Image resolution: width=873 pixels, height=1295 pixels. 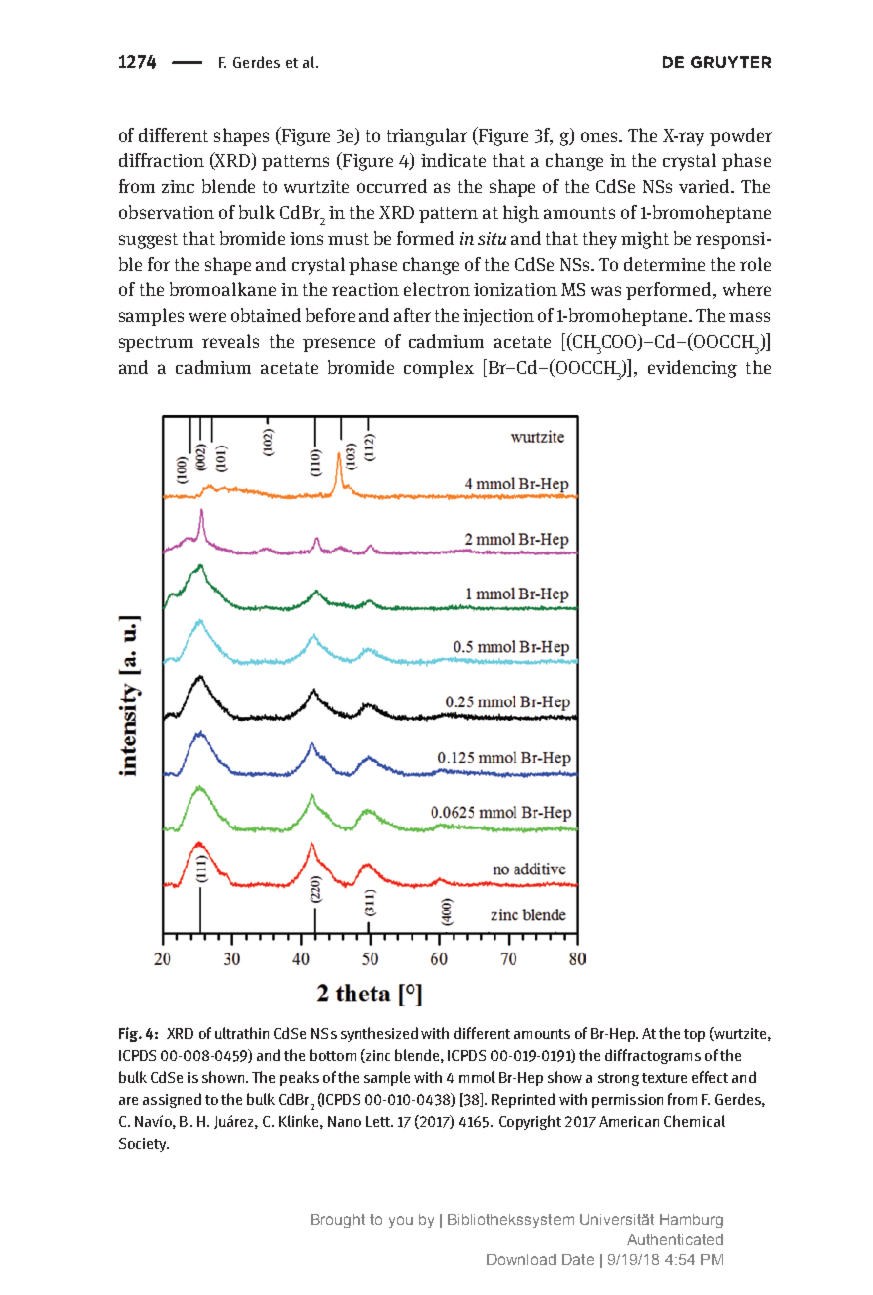 What do you see at coordinates (691, 1221) in the page?
I see `Hamburg` at bounding box center [691, 1221].
